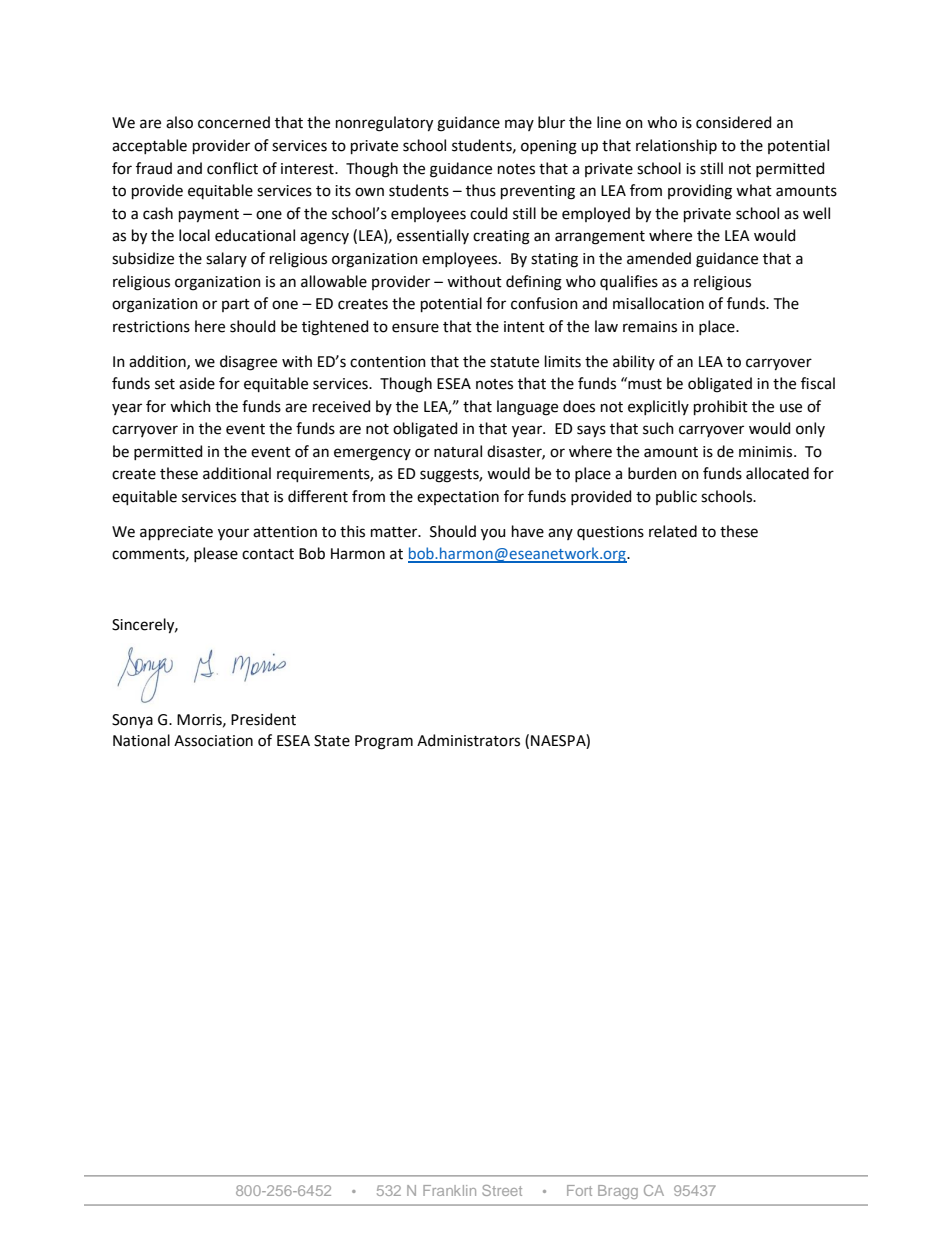 This page has height=1233, width=952. What do you see at coordinates (673, 531) in the page?
I see `related` at bounding box center [673, 531].
